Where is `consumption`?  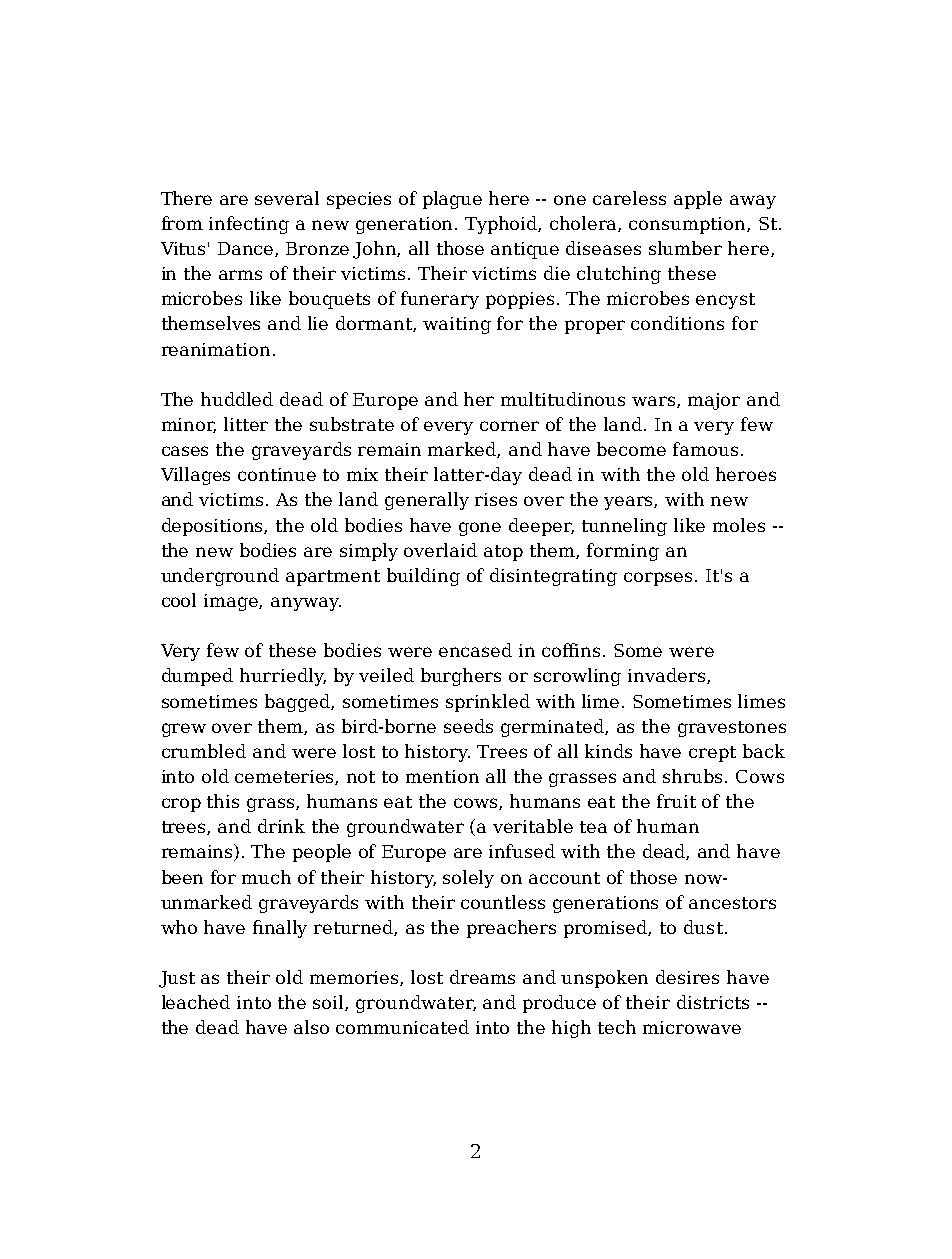 consumption is located at coordinates (688, 225).
